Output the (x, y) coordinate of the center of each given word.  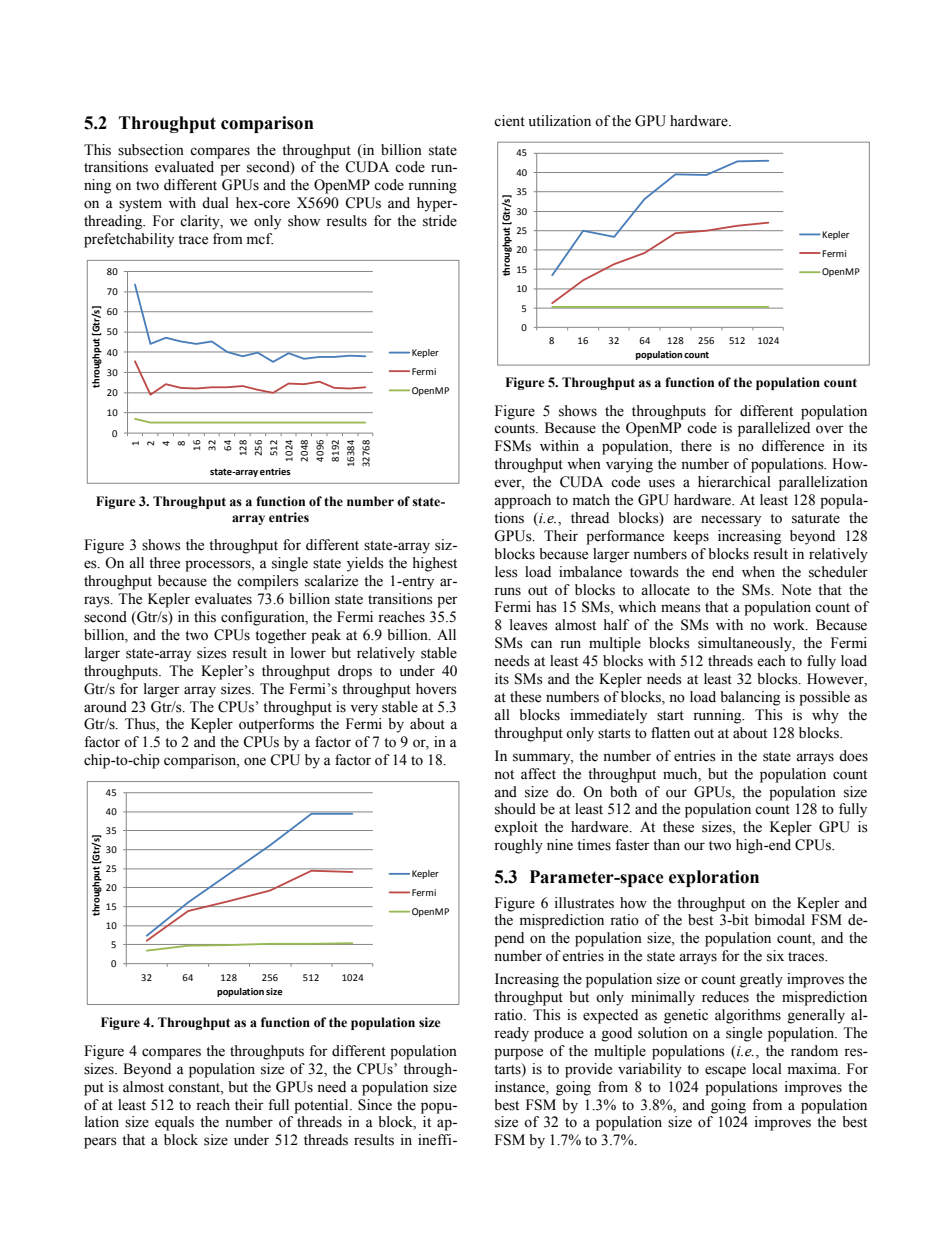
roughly (518, 846)
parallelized (774, 429)
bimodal (779, 920)
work (790, 625)
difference (793, 446)
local (767, 1069)
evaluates (223, 599)
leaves (529, 625)
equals (174, 1123)
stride (440, 221)
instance (521, 1087)
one (255, 761)
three (164, 563)
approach (522, 501)
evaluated (184, 167)
